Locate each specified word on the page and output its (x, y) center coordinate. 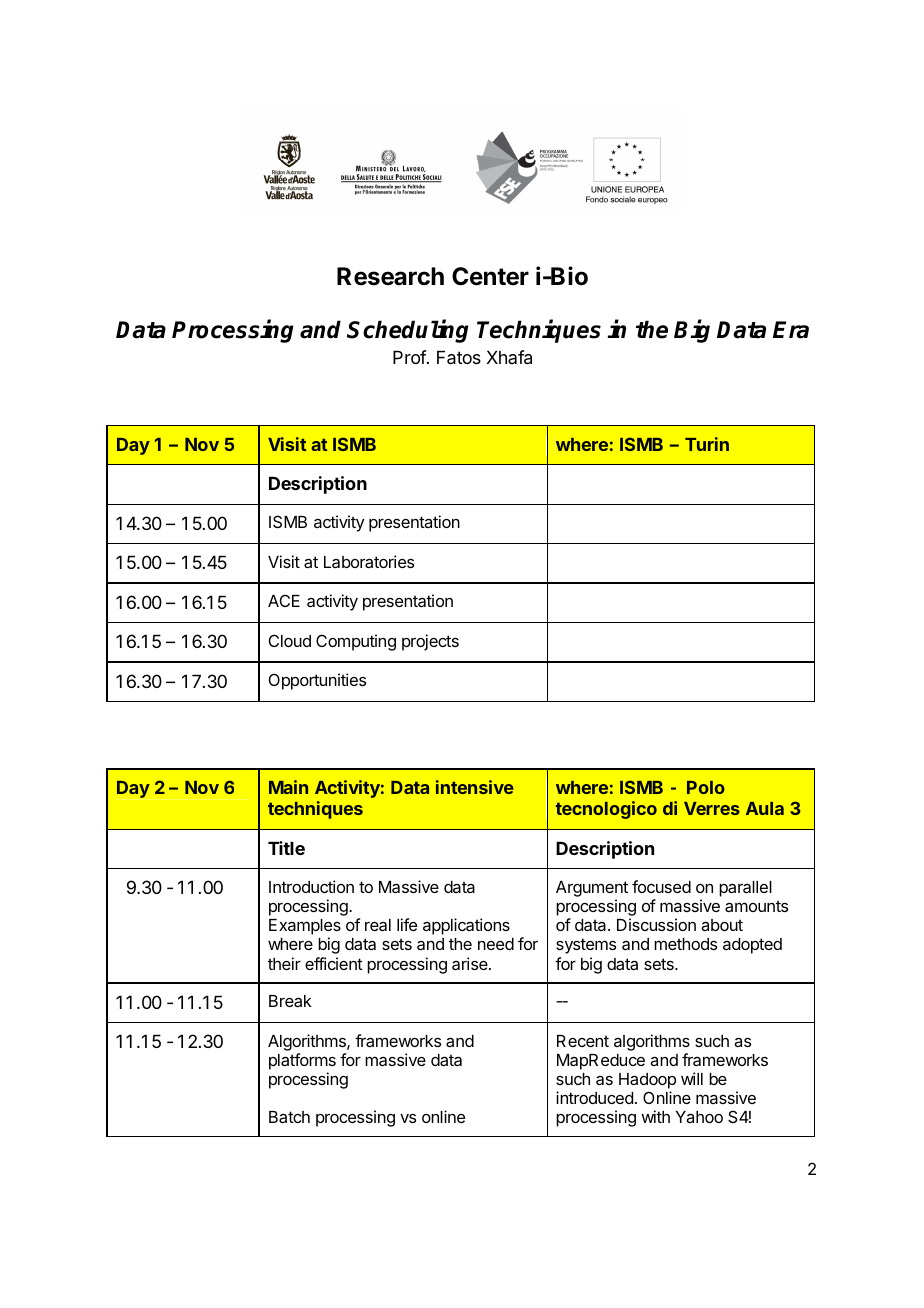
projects (430, 642)
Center (490, 276)
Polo (706, 787)
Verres (712, 808)
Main (288, 787)
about (722, 925)
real (378, 925)
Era (791, 330)
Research (390, 276)
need (496, 944)
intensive (475, 787)
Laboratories (369, 561)
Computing (356, 642)
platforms (302, 1061)
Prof (410, 357)
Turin (707, 444)
